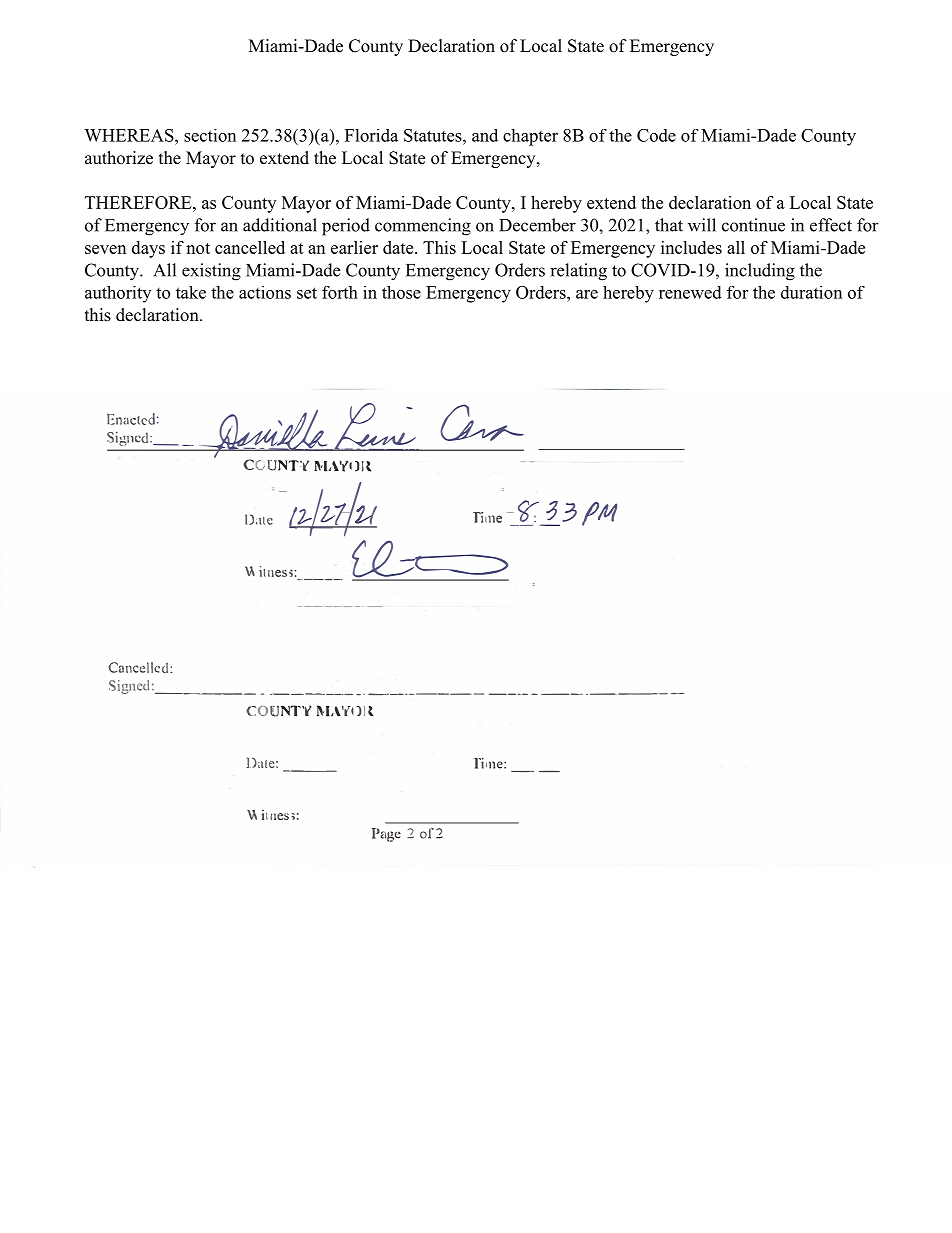 This document has width=952, height=1233. I want to click on those, so click(401, 292).
